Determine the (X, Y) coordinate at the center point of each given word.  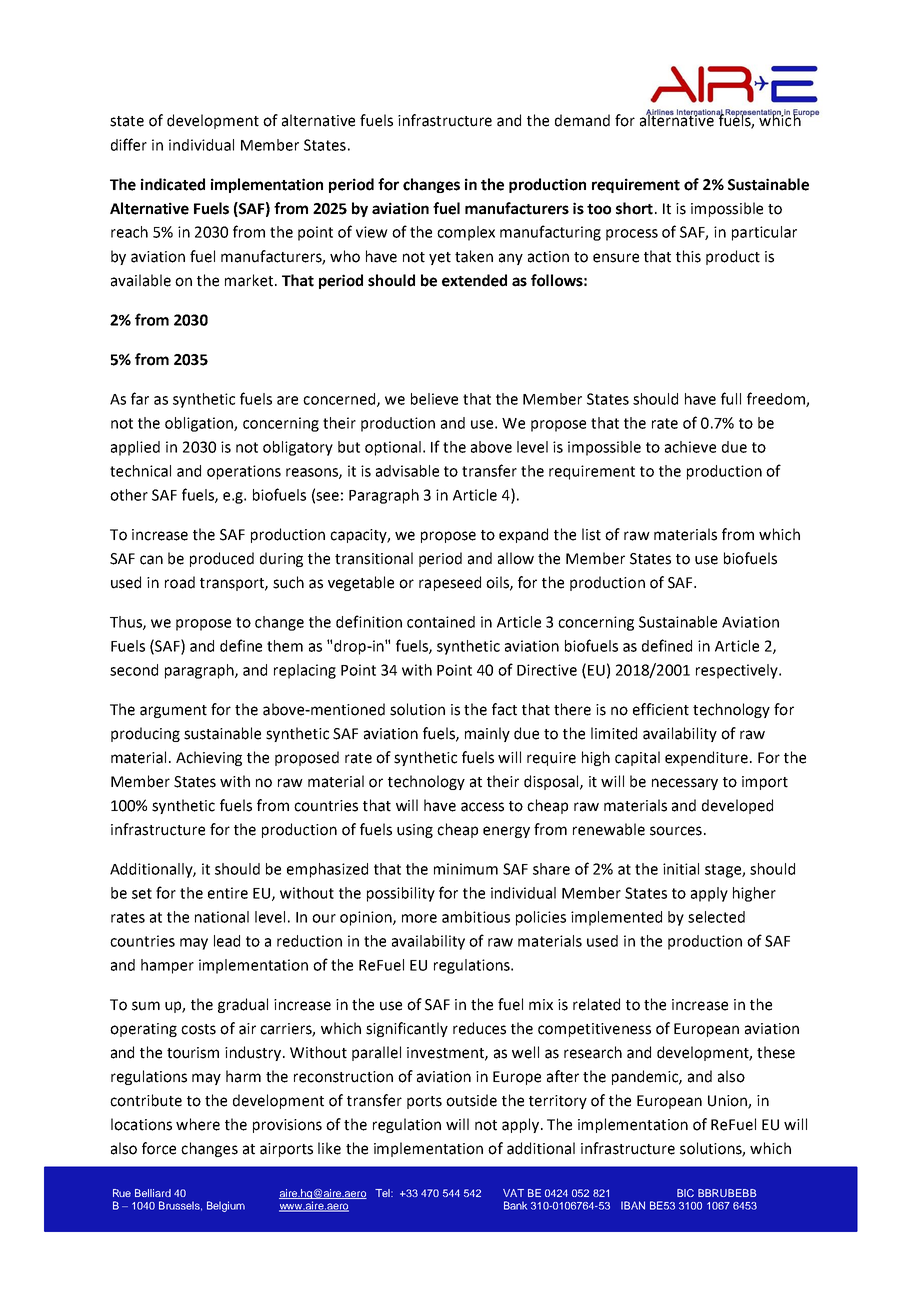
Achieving (209, 758)
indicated (173, 184)
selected (716, 917)
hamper (167, 966)
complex (466, 233)
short (634, 208)
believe (434, 399)
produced (222, 559)
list (591, 534)
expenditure (708, 758)
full (731, 398)
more (419, 918)
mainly (487, 734)
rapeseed (450, 583)
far (140, 398)
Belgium (226, 1206)
